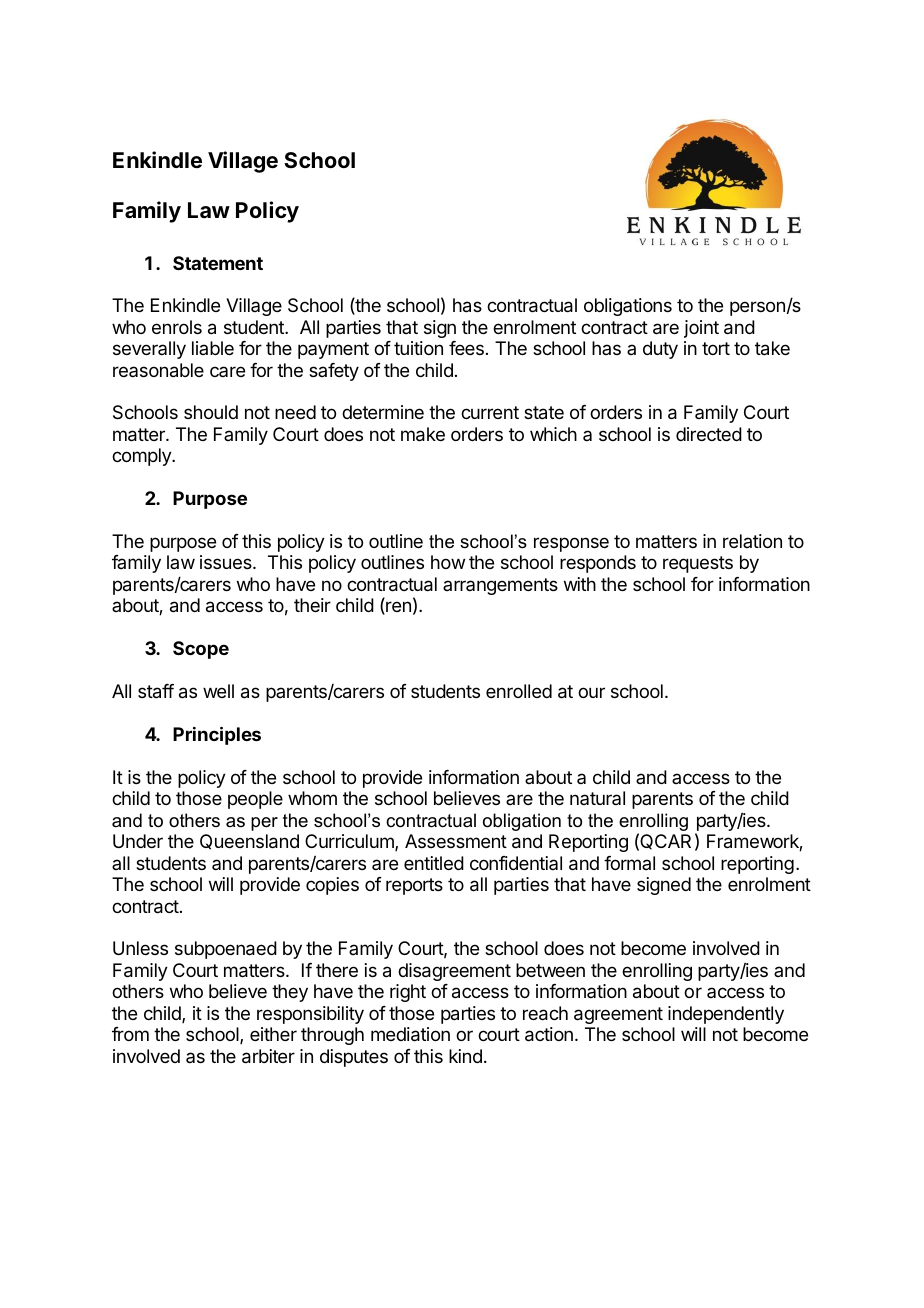 This image has width=924, height=1308. I want to click on enrolled, so click(519, 691).
